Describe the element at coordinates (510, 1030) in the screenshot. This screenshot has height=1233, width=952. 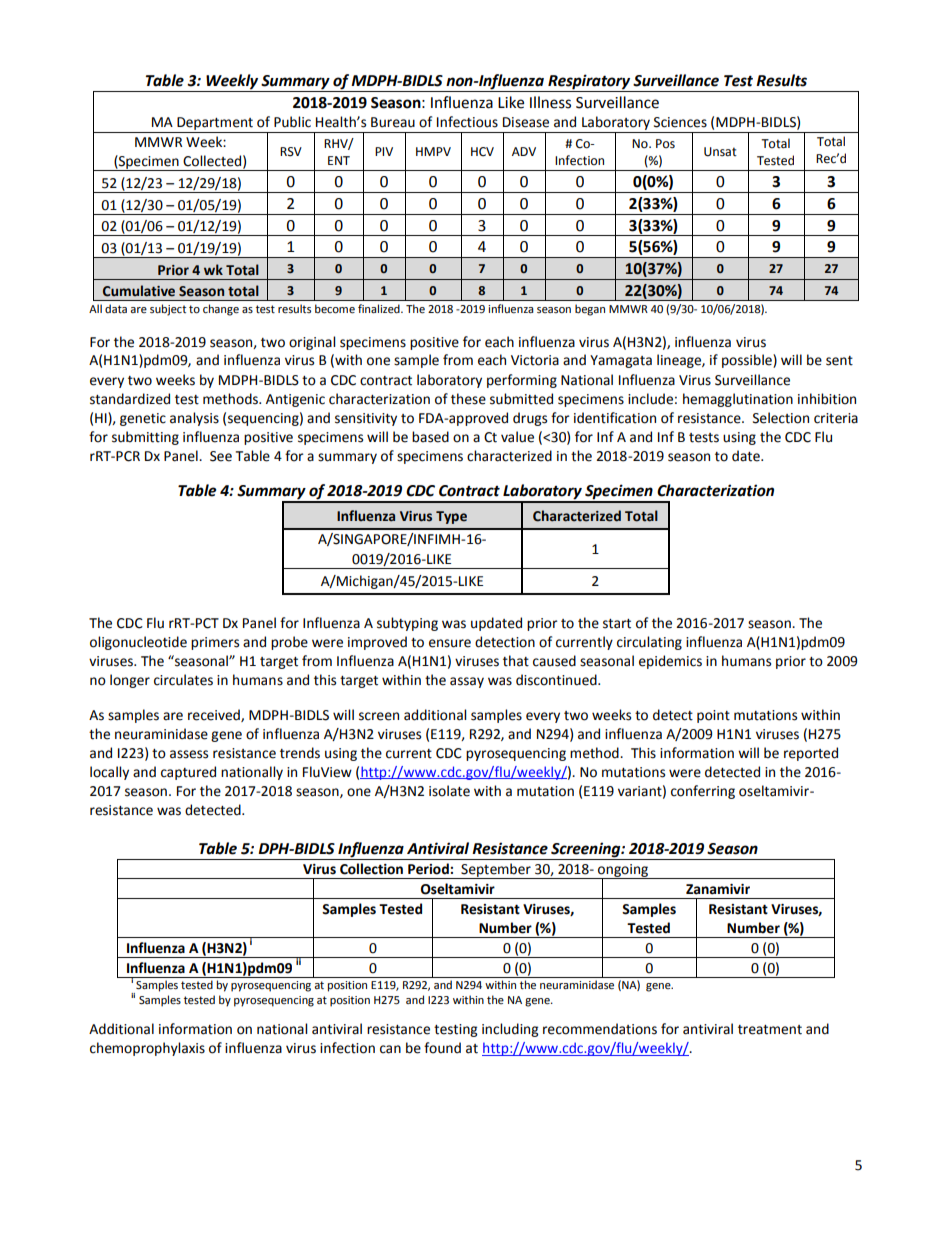
I see `including` at that location.
